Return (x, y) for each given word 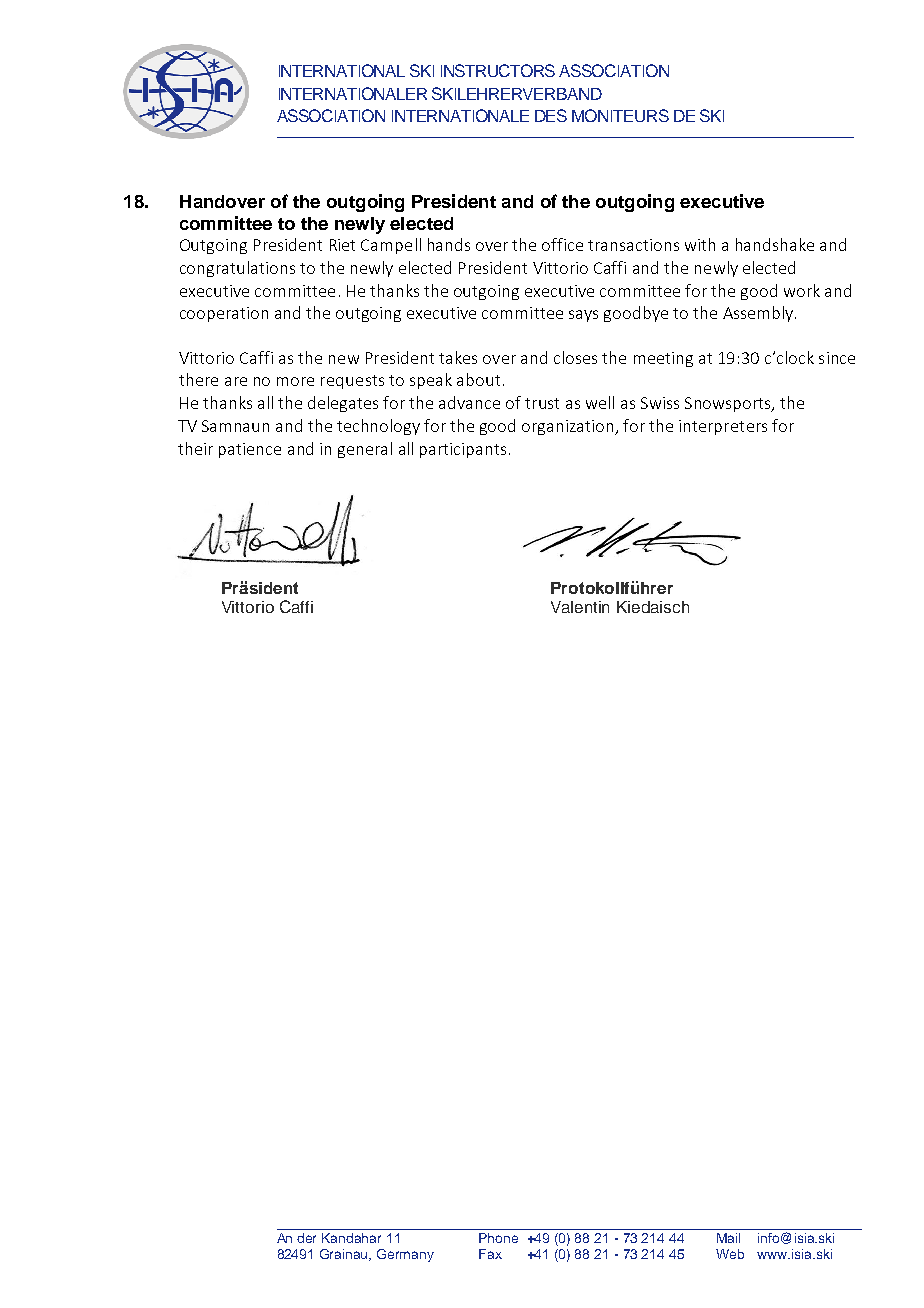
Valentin (580, 607)
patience (250, 450)
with (700, 244)
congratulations (237, 269)
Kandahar (351, 1238)
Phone (498, 1238)
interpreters (723, 427)
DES (551, 115)
